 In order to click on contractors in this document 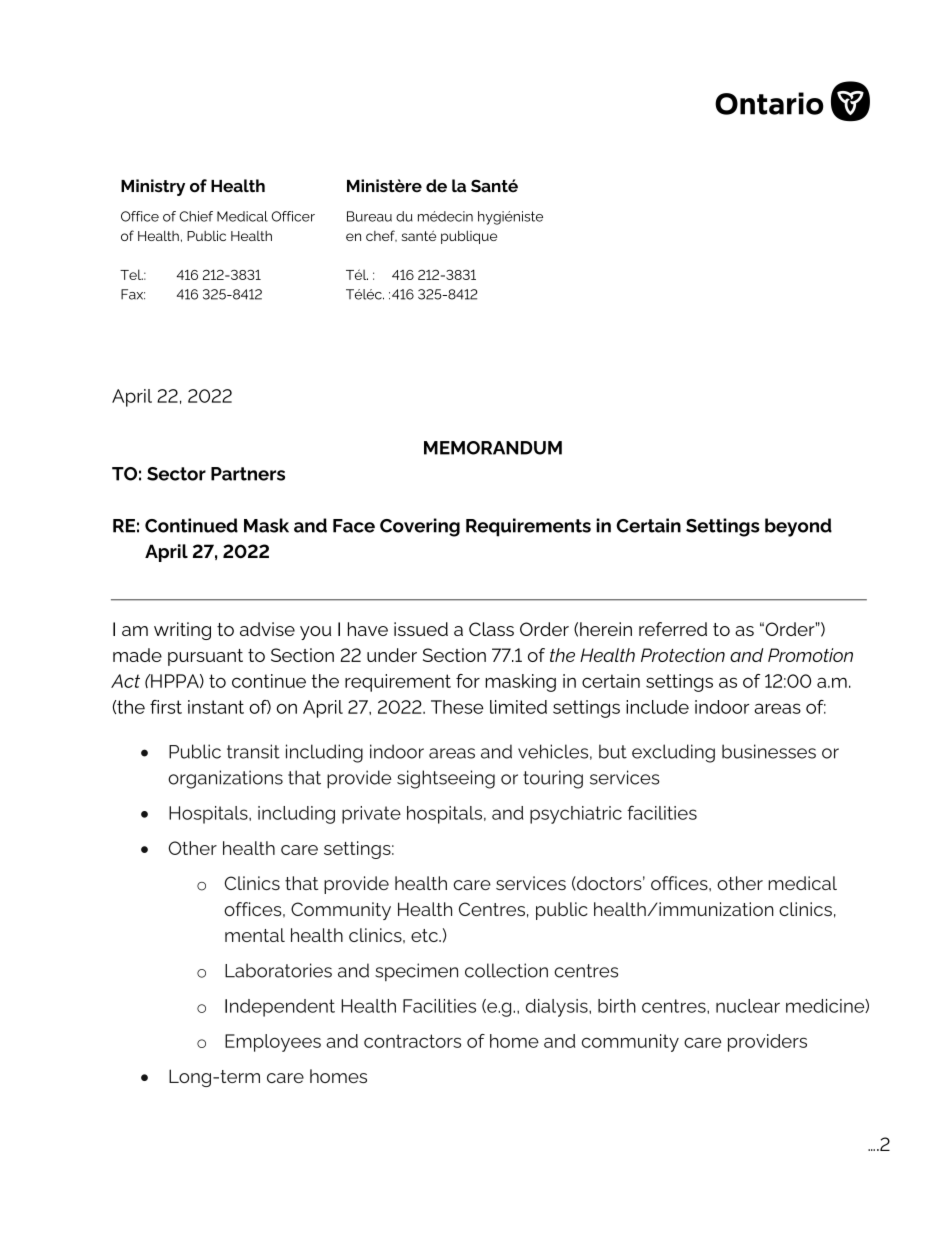, I will do `click(412, 1041)`.
